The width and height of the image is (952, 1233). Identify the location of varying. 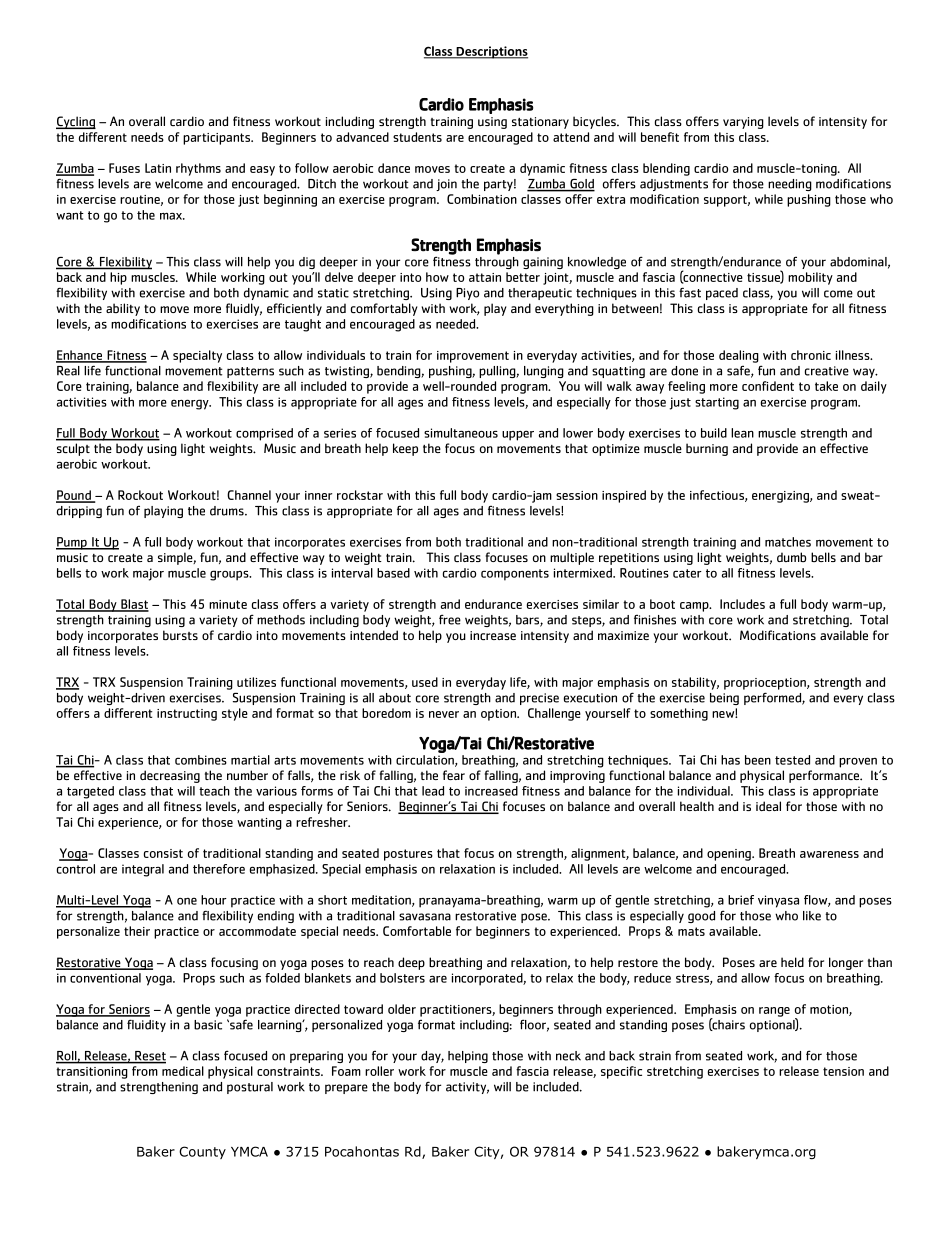
(743, 123).
